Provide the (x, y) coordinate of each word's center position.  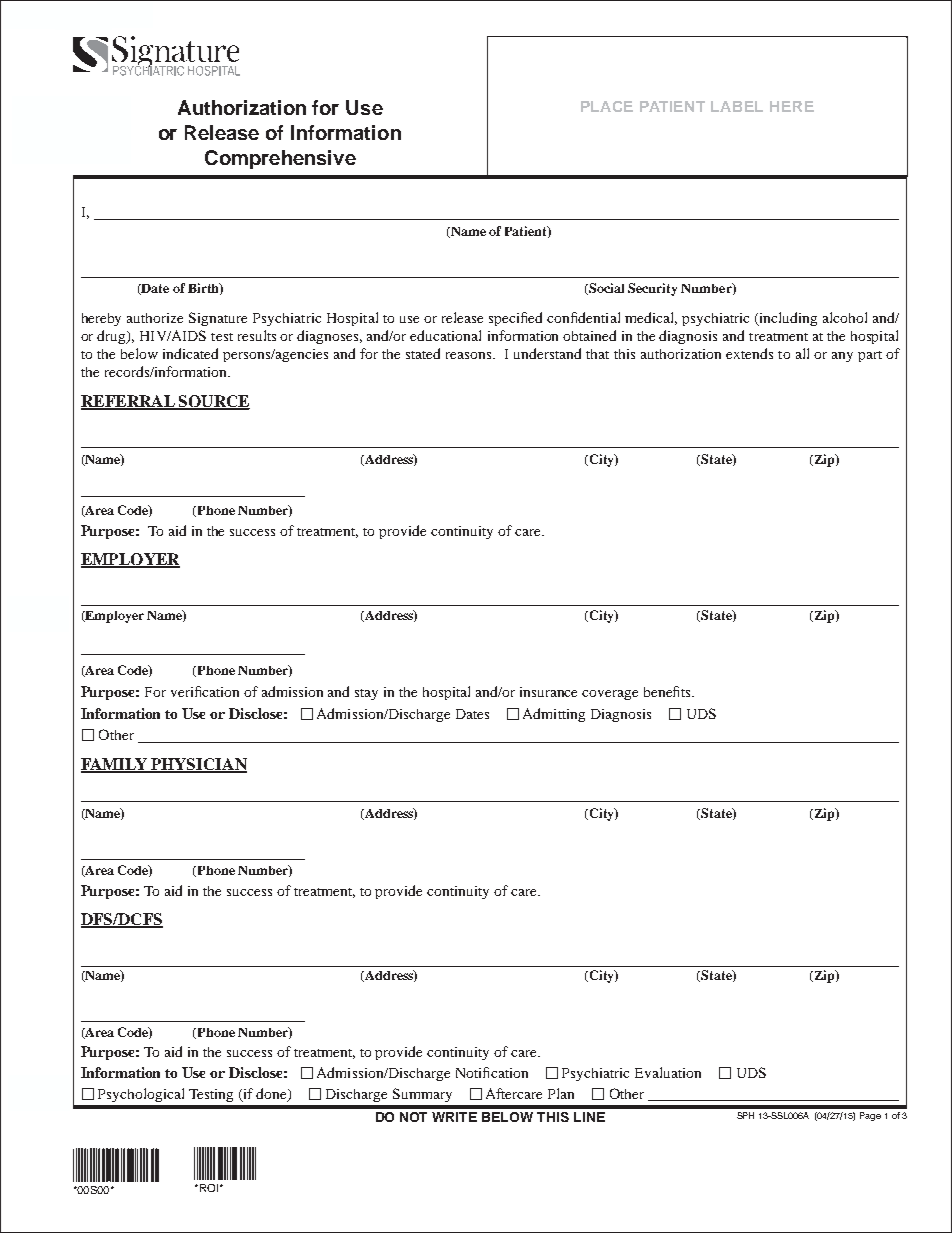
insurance (548, 692)
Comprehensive (280, 159)
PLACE (607, 106)
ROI (207, 1188)
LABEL (737, 106)
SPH (745, 1115)
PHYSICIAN (198, 765)
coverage (610, 695)
